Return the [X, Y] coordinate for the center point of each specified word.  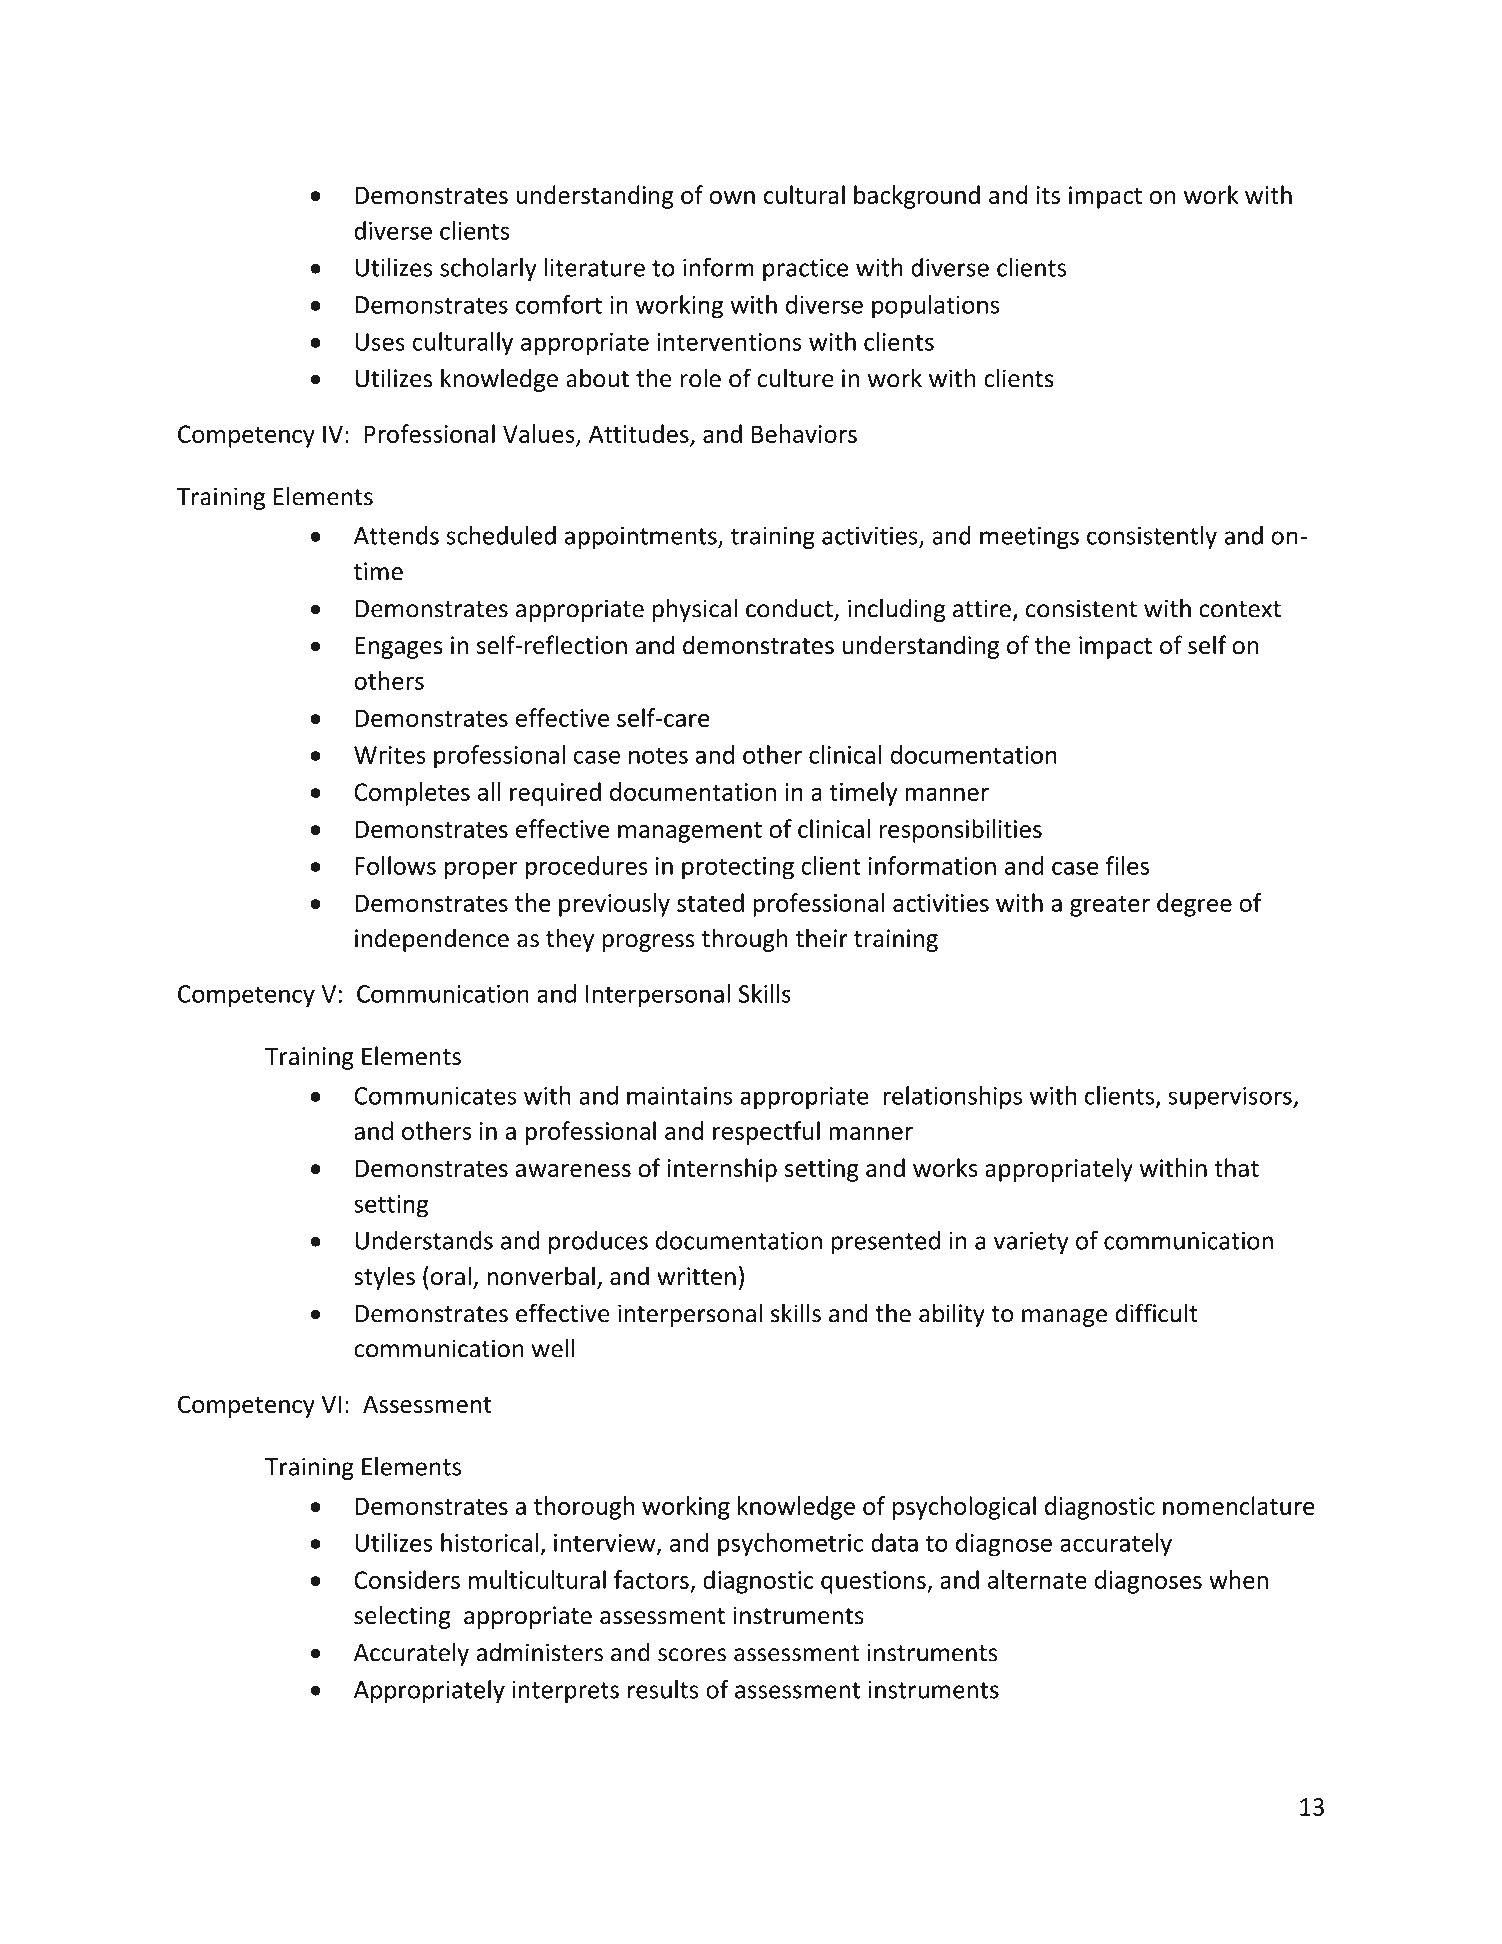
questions [874, 1582]
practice [806, 269]
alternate [1037, 1579]
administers [540, 1652]
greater [1110, 906]
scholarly [488, 269]
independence [432, 940]
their [821, 938]
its [1048, 195]
